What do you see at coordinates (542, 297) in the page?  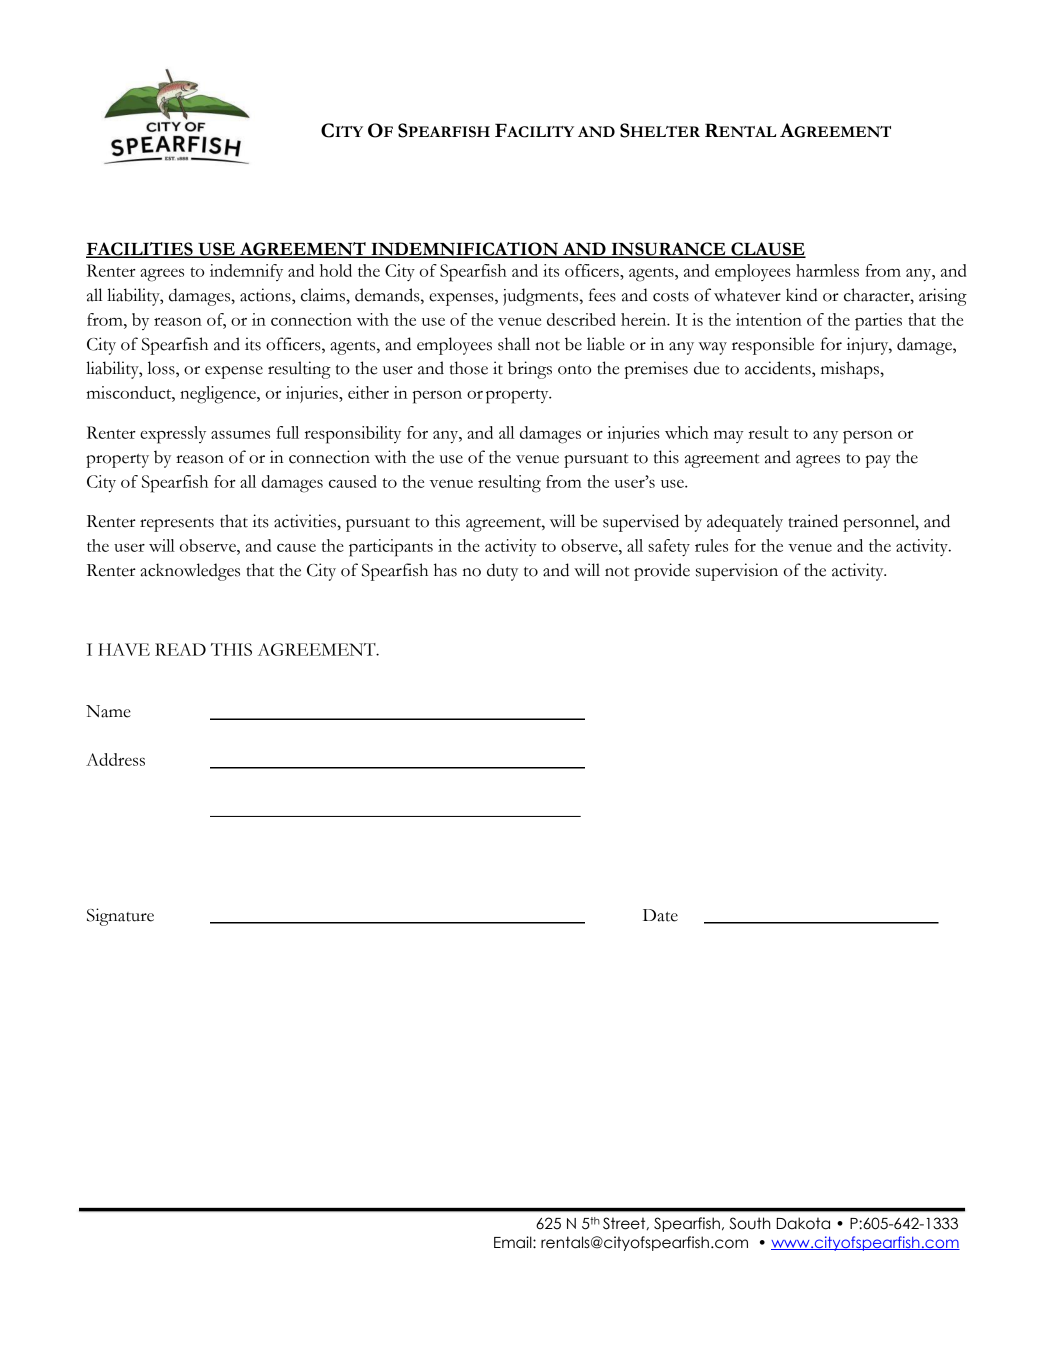 I see `judgments` at bounding box center [542, 297].
